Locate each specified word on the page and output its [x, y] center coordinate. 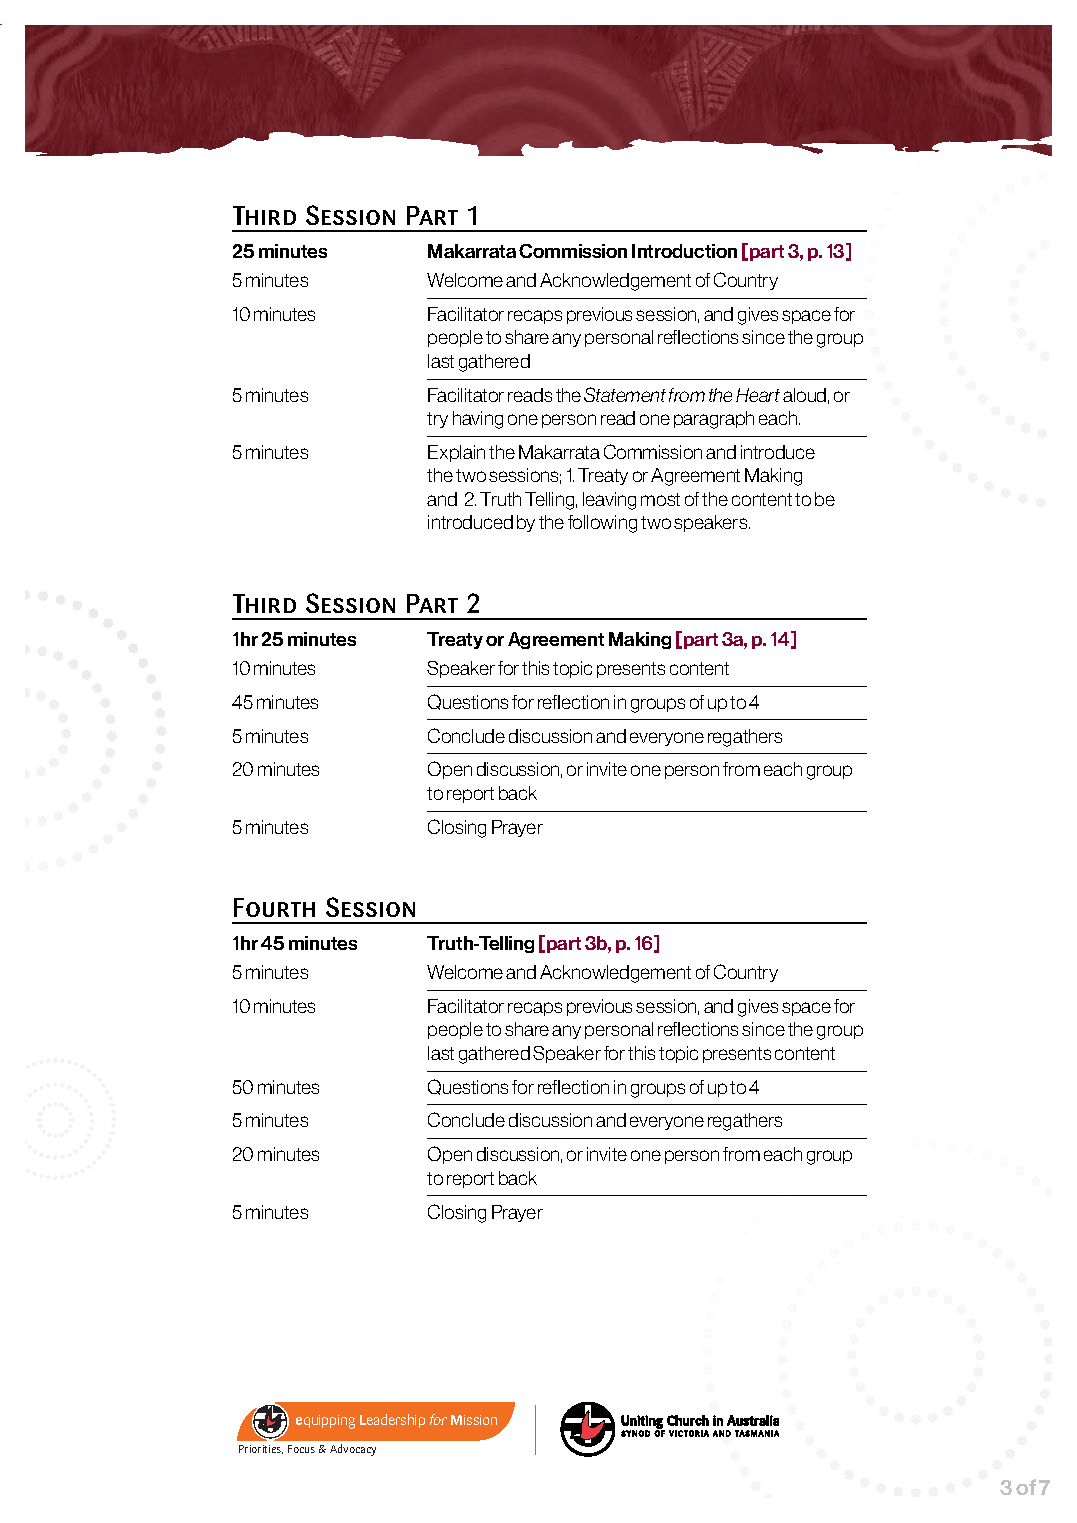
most [660, 499]
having [478, 420]
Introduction [684, 251]
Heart [758, 395]
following [602, 524]
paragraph [714, 420]
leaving [609, 501]
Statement [625, 394]
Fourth [274, 907]
